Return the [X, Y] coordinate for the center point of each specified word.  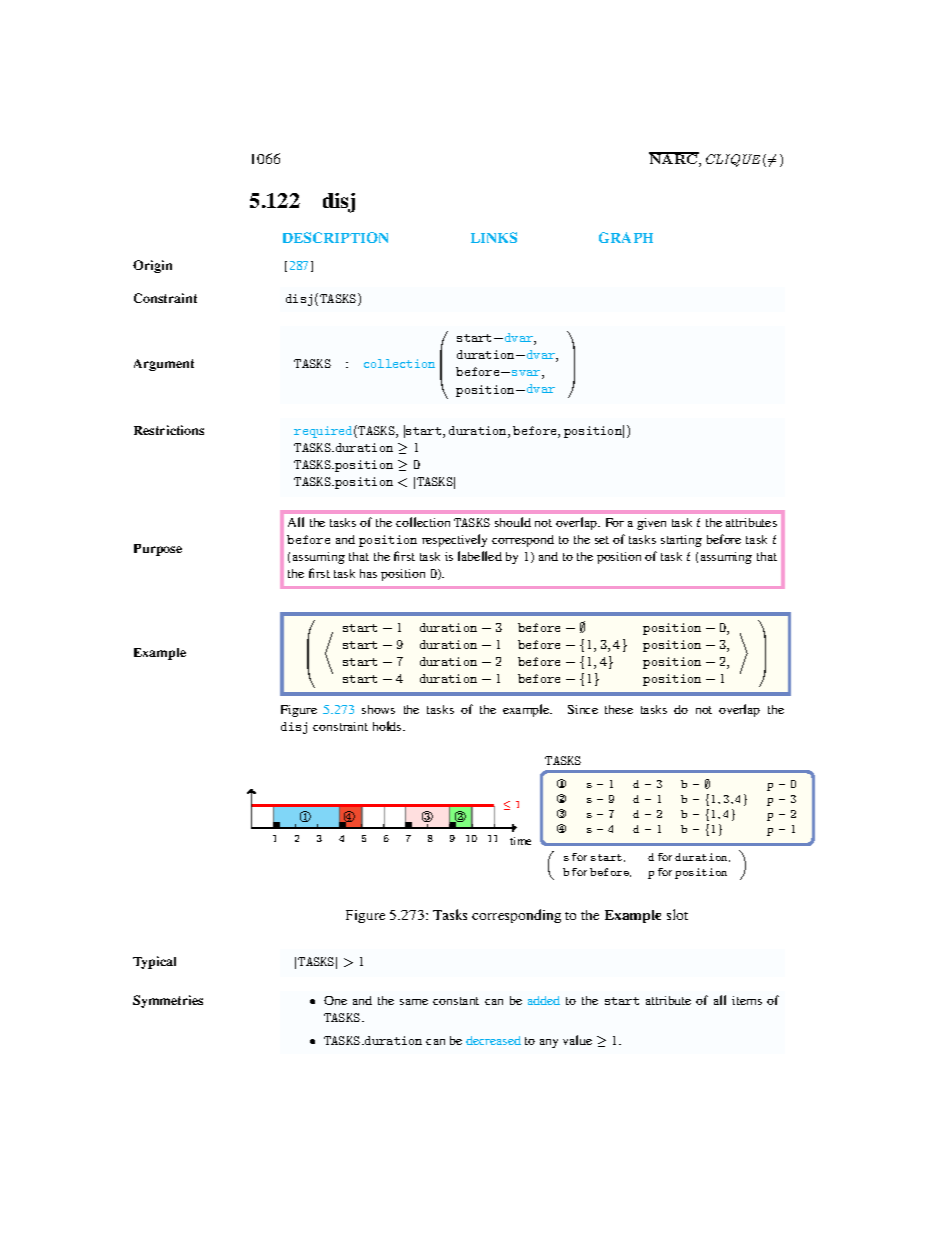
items [747, 1000]
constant [456, 1001]
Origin [152, 266]
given [651, 524]
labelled [480, 556]
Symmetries [168, 1001]
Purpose [158, 550]
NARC [674, 160]
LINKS [494, 237]
